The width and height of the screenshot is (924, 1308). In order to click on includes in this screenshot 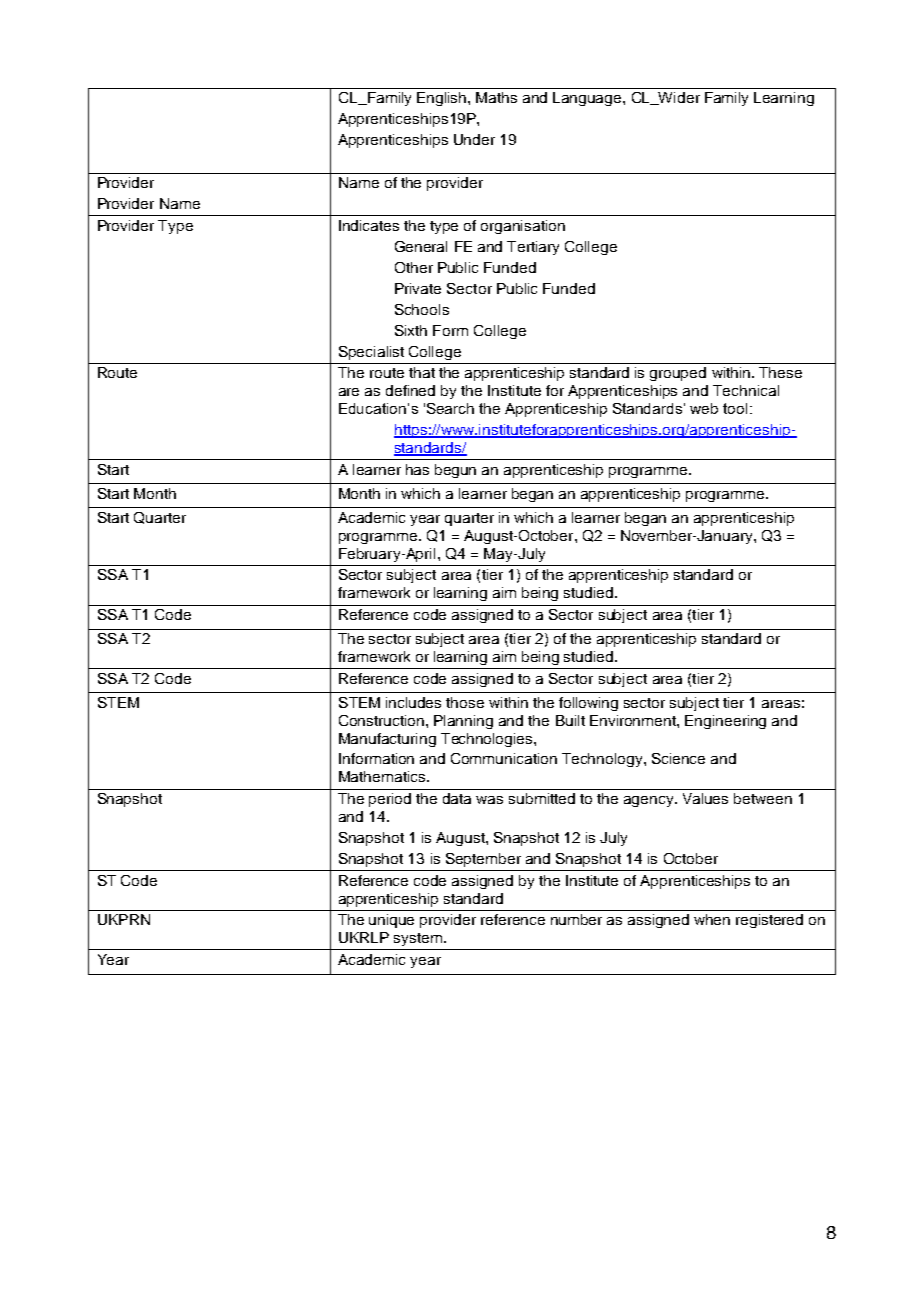, I will do `click(413, 702)`.
